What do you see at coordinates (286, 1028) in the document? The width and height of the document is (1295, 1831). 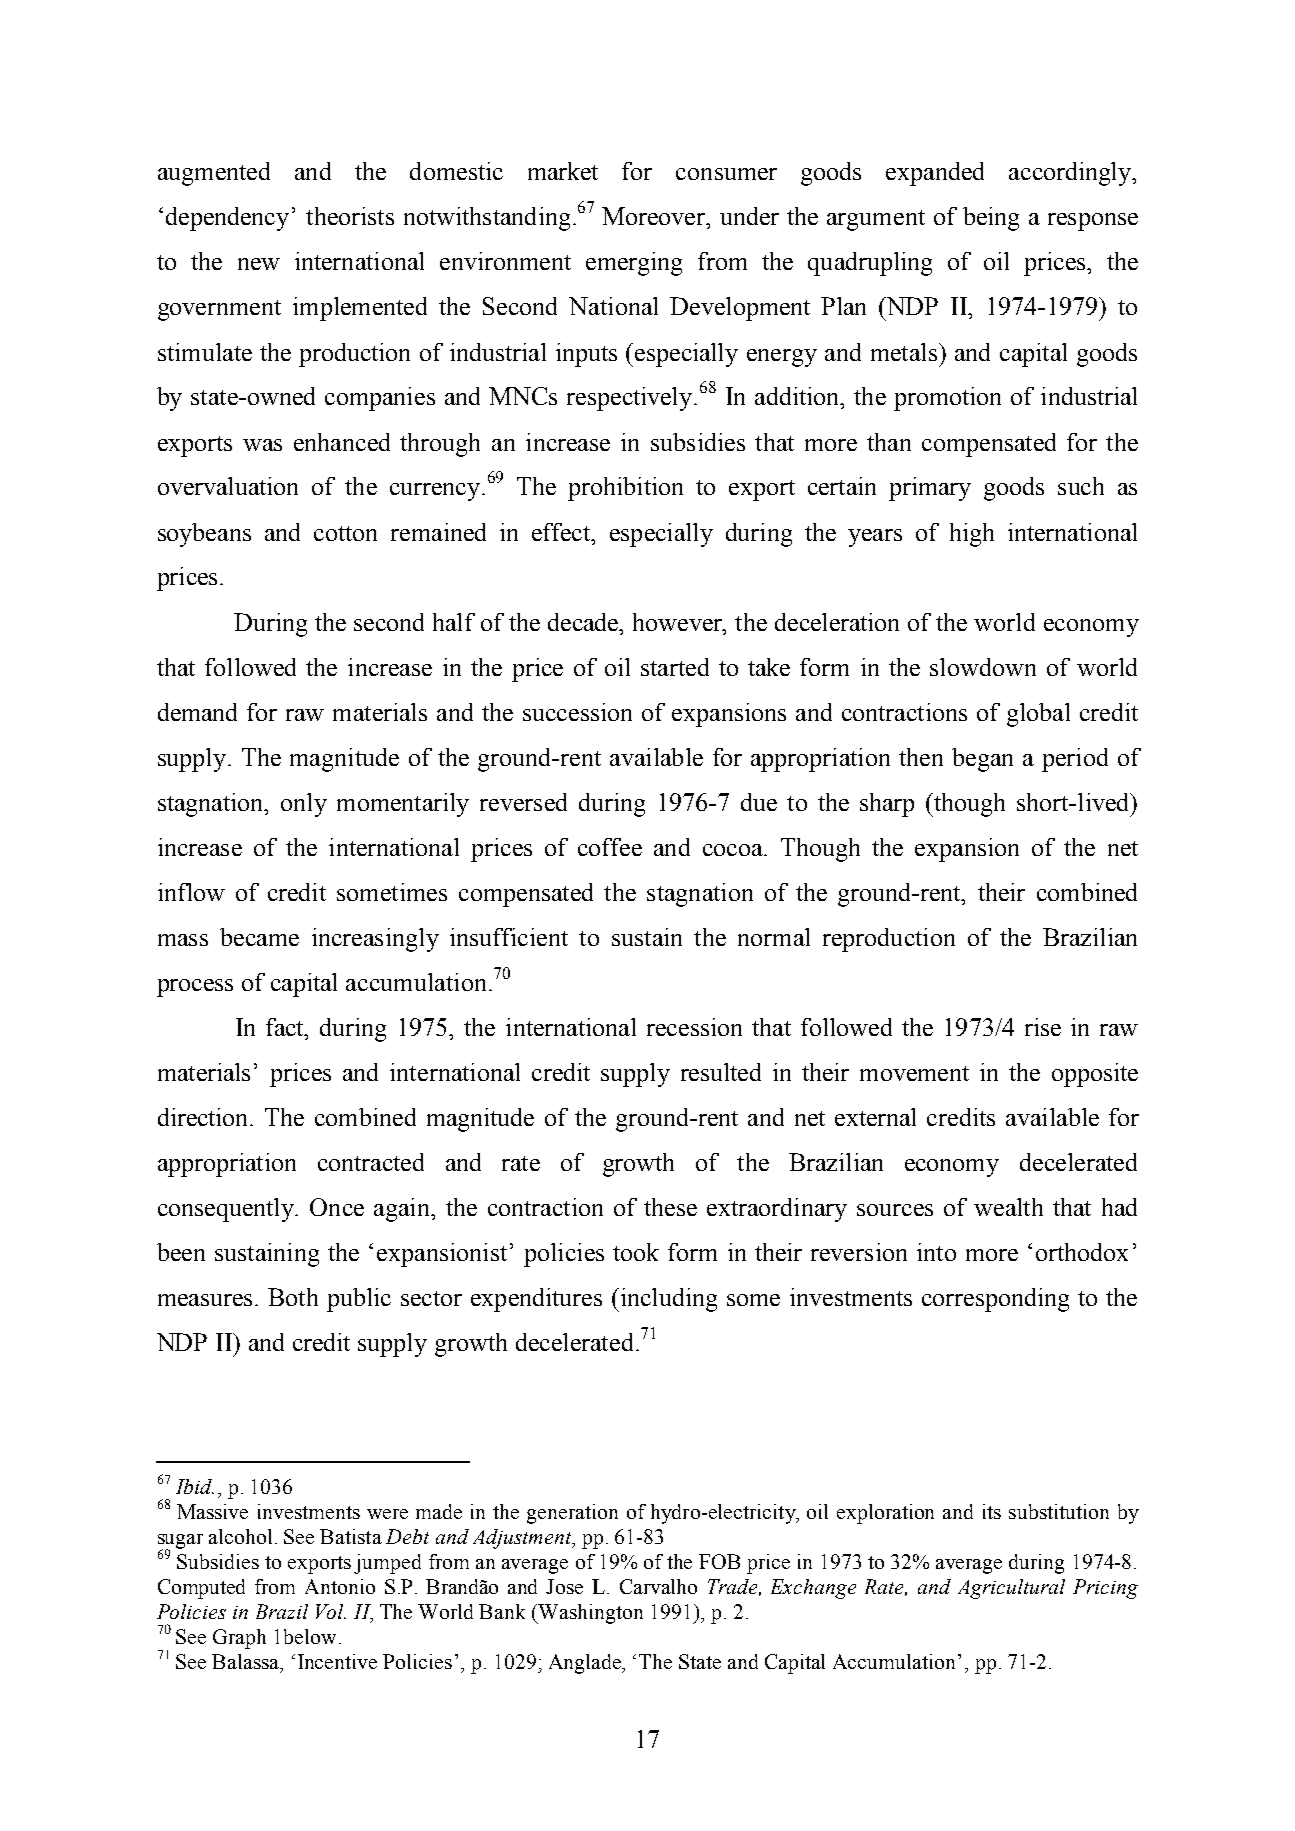 I see `fact` at bounding box center [286, 1028].
